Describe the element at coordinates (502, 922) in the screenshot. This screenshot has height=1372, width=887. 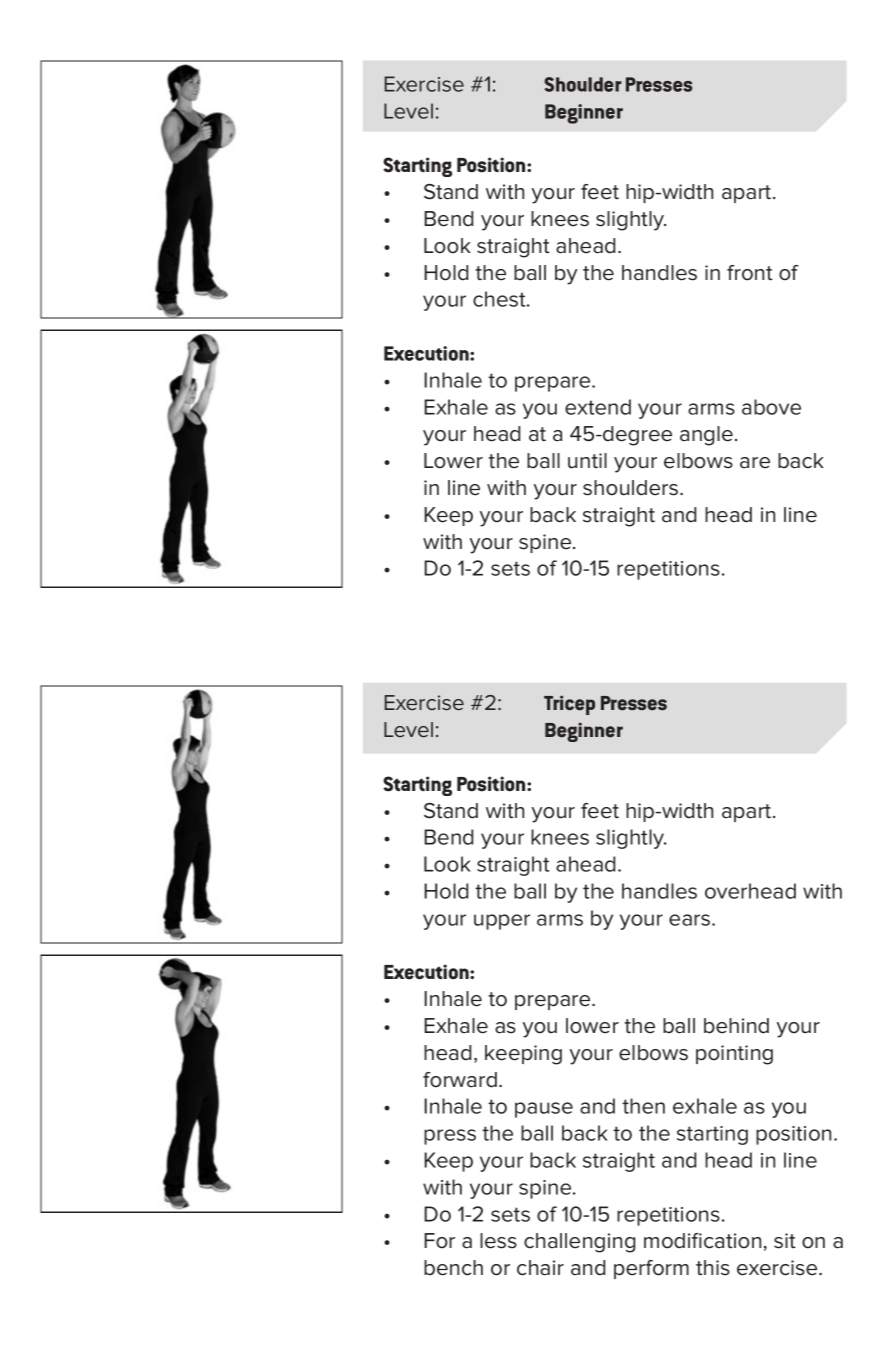
I see `upper` at that location.
